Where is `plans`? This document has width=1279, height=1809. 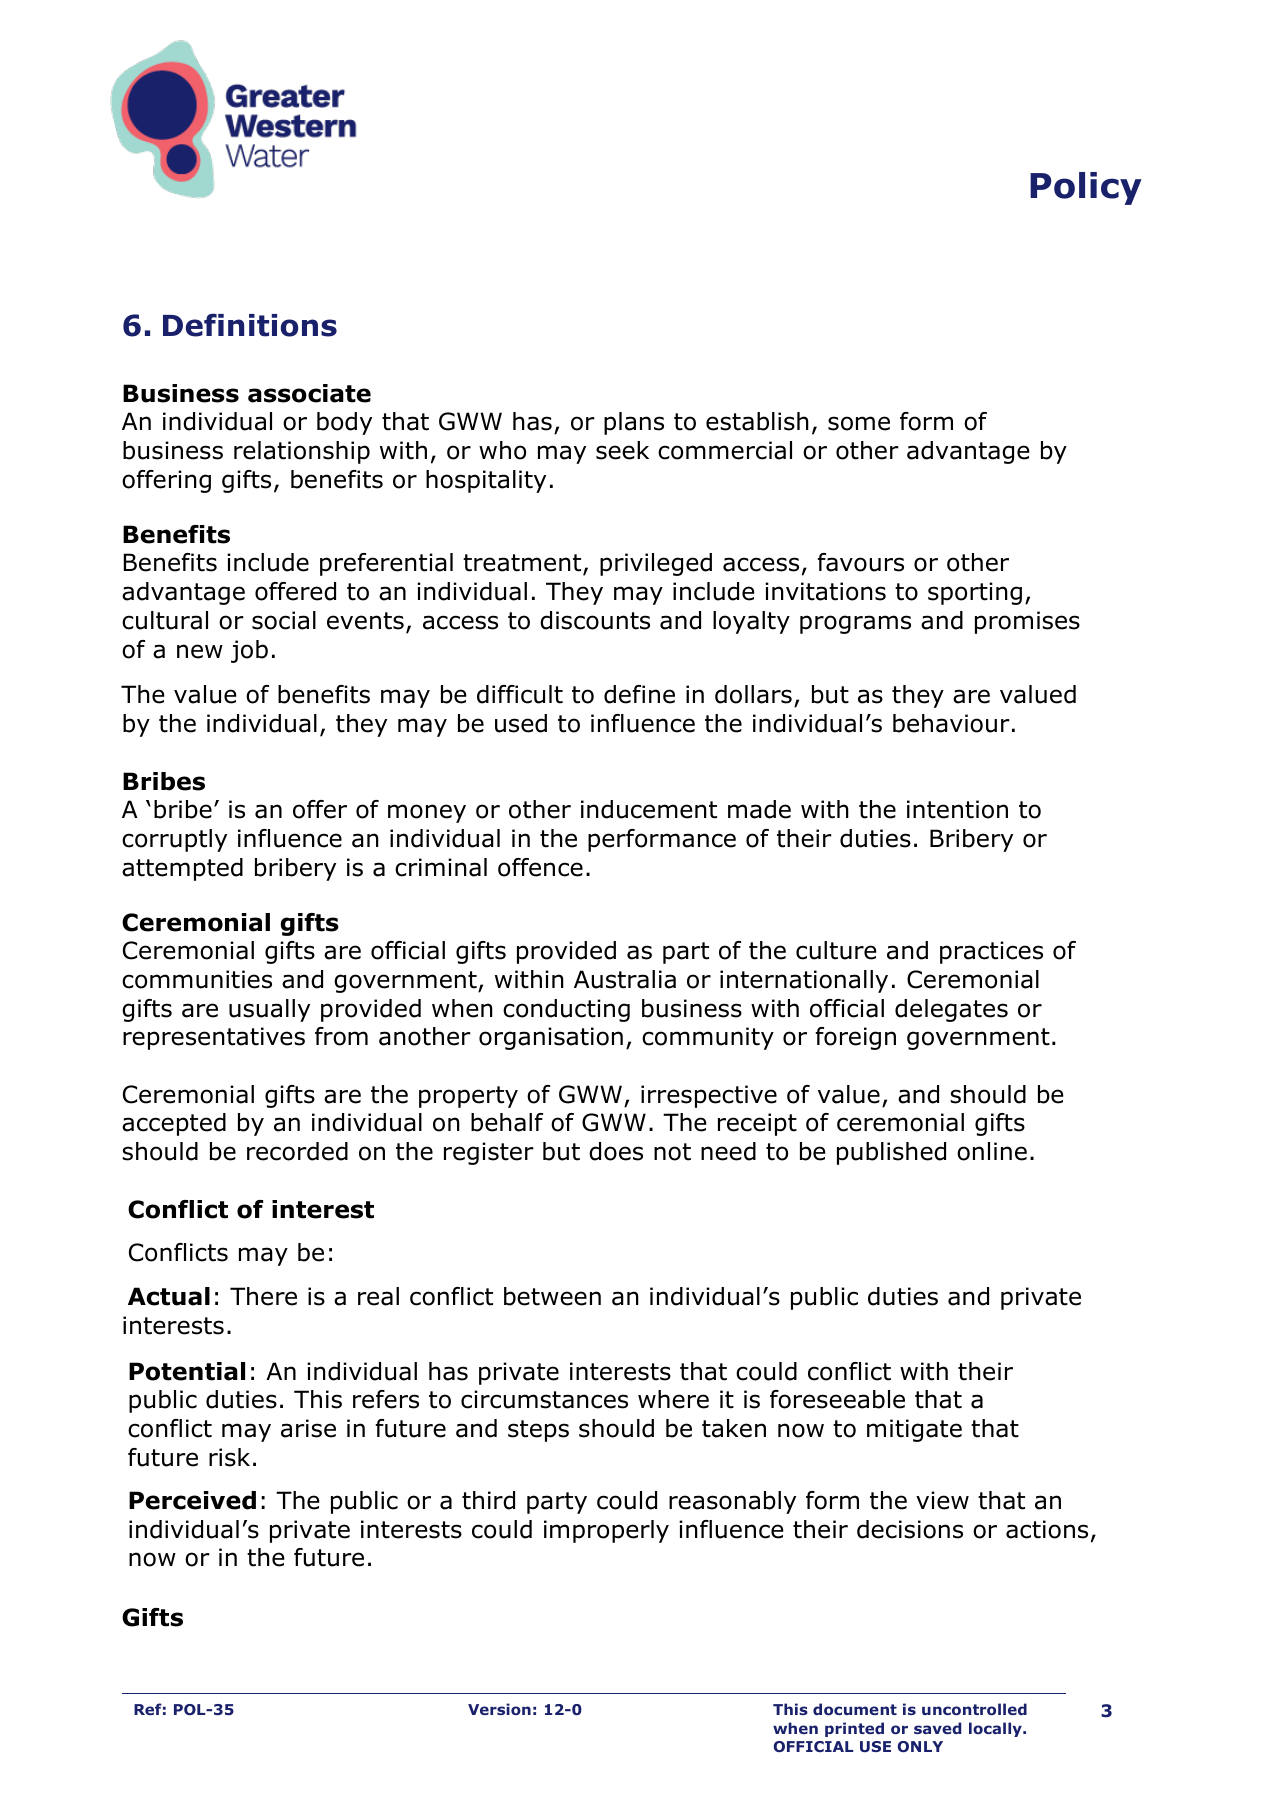
plans is located at coordinates (634, 423).
